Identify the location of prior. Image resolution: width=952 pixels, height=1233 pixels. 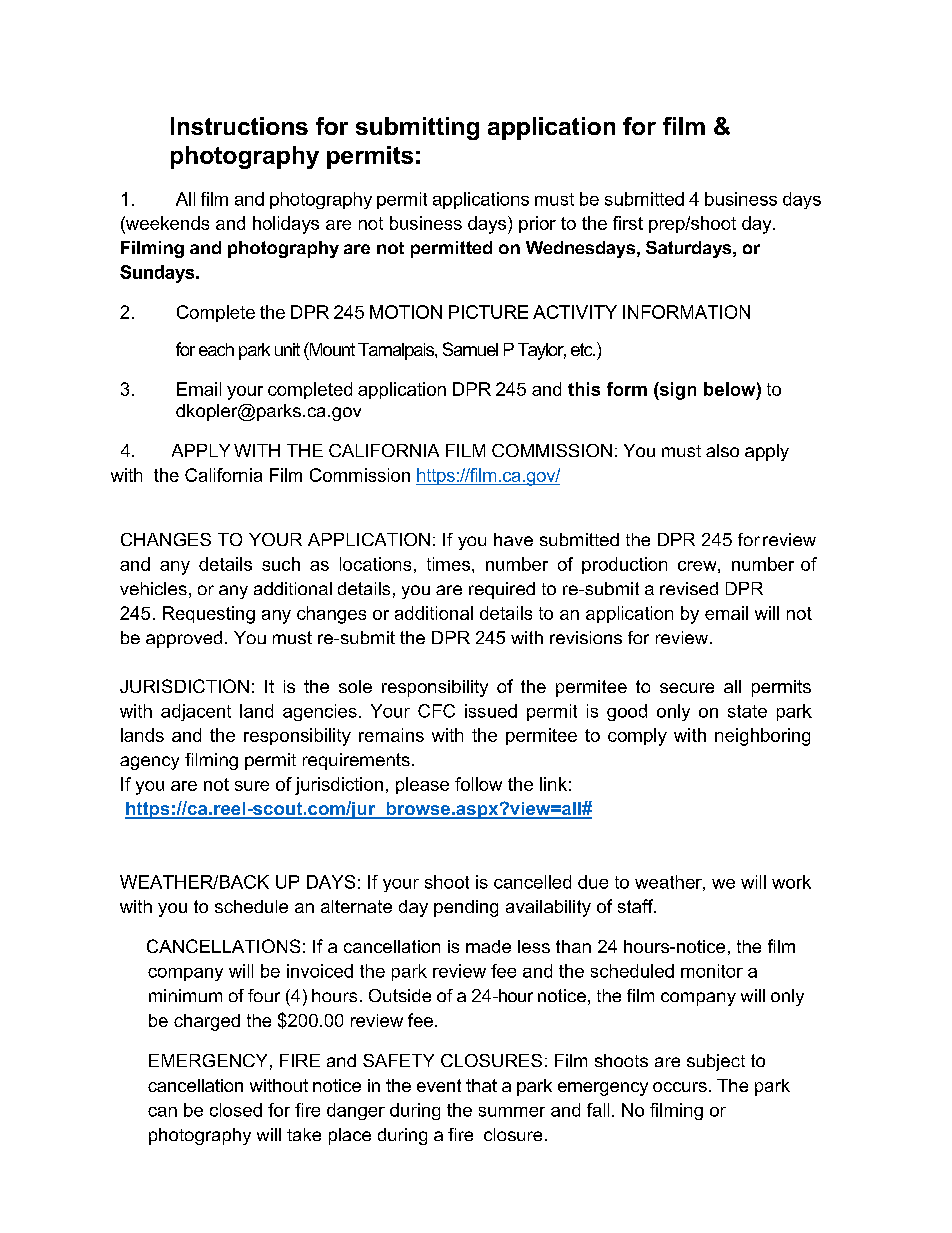
(537, 224).
